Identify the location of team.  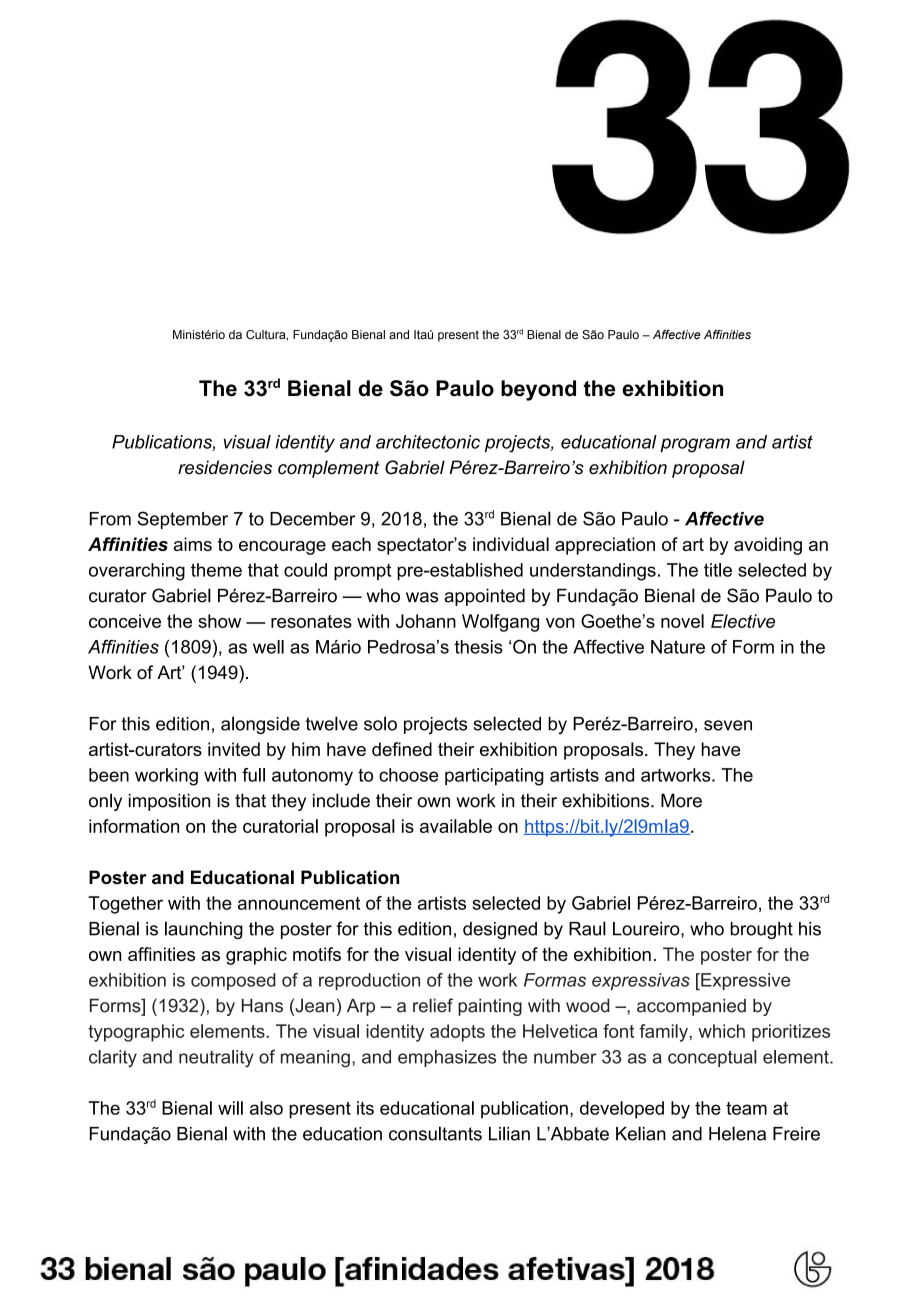
(746, 1108).
